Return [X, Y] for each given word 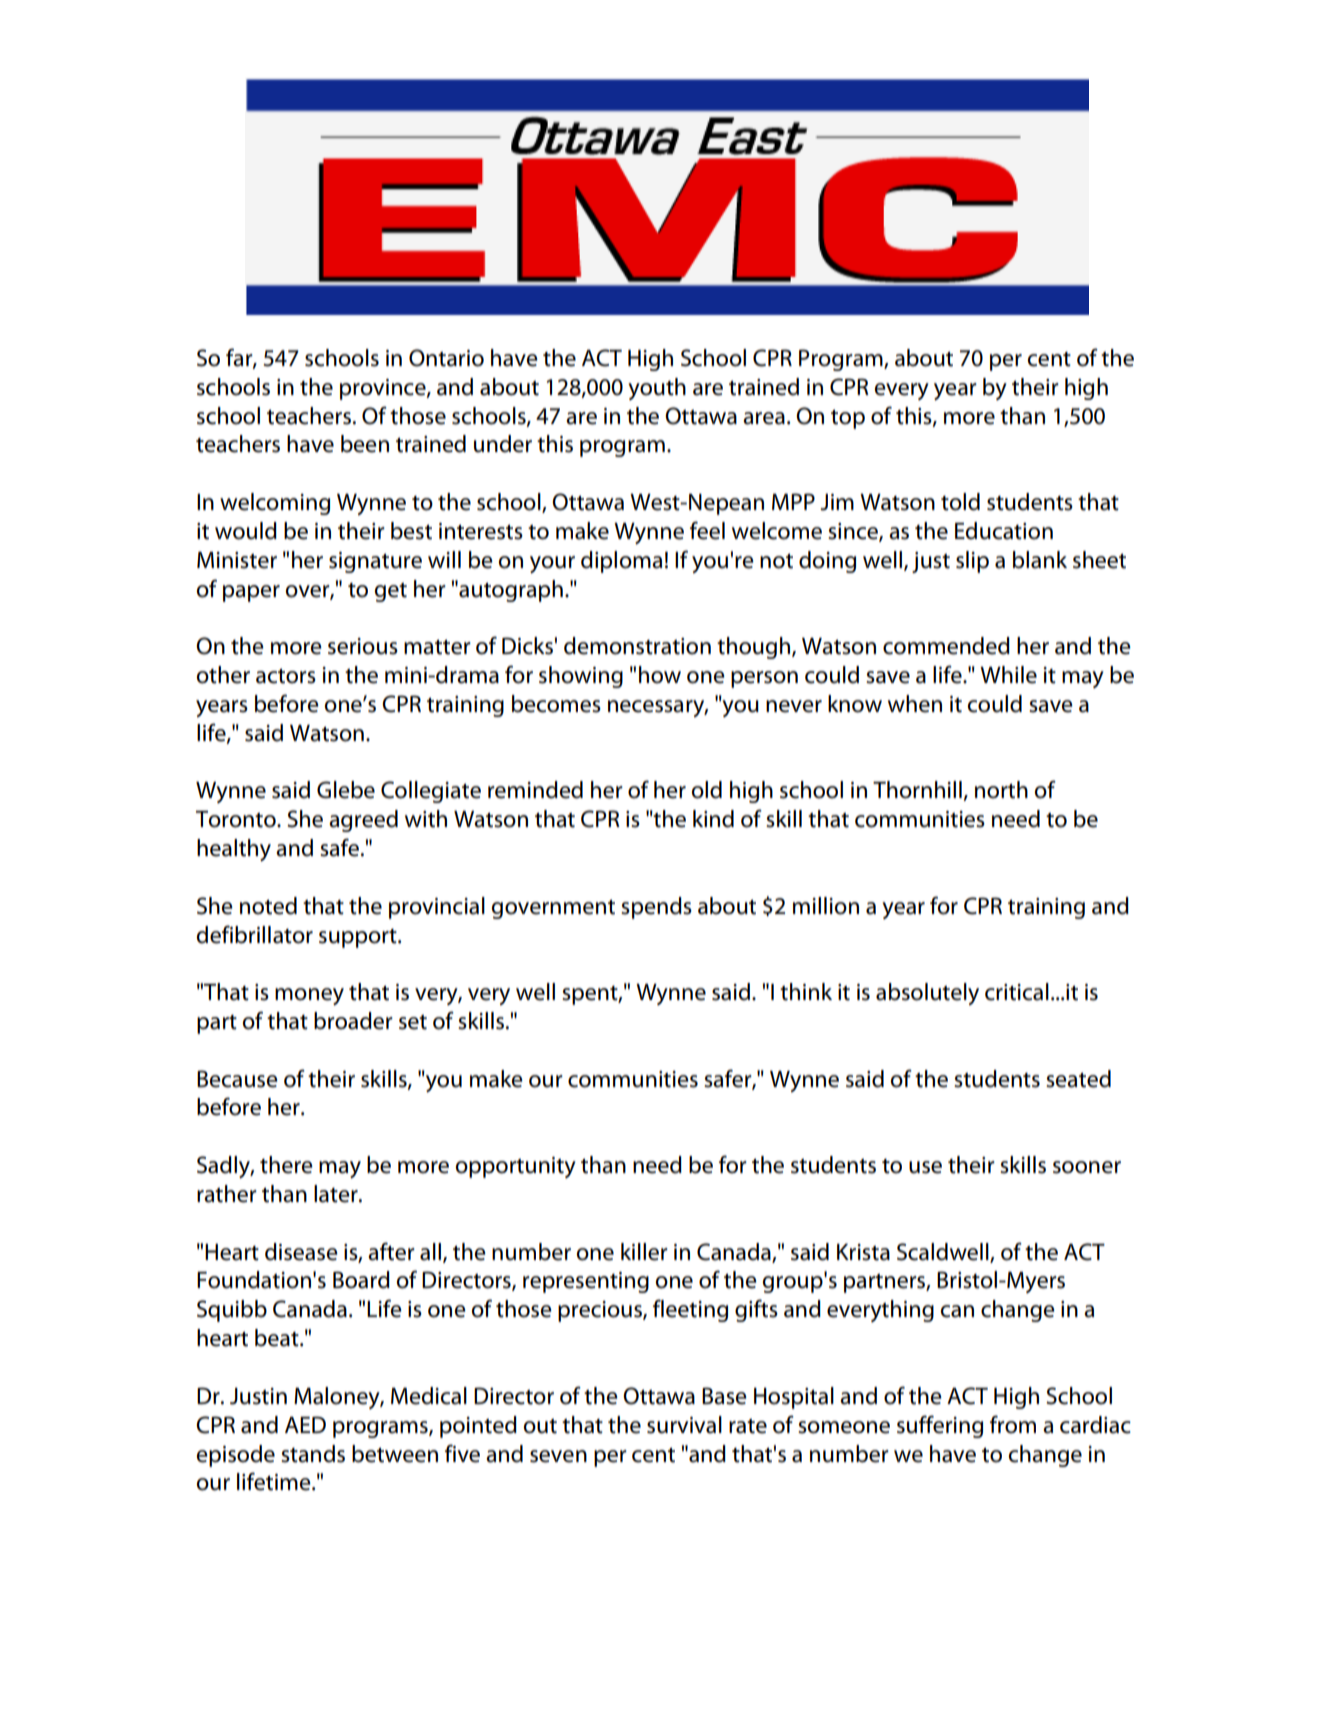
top [848, 419]
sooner [1087, 1167]
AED [305, 1424]
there [286, 1165]
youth [657, 389]
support [359, 938]
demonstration [637, 646]
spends [656, 908]
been [365, 444]
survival [684, 1425]
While [1008, 675]
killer [644, 1252]
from [1013, 1424]
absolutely [927, 994]
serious [363, 646]
